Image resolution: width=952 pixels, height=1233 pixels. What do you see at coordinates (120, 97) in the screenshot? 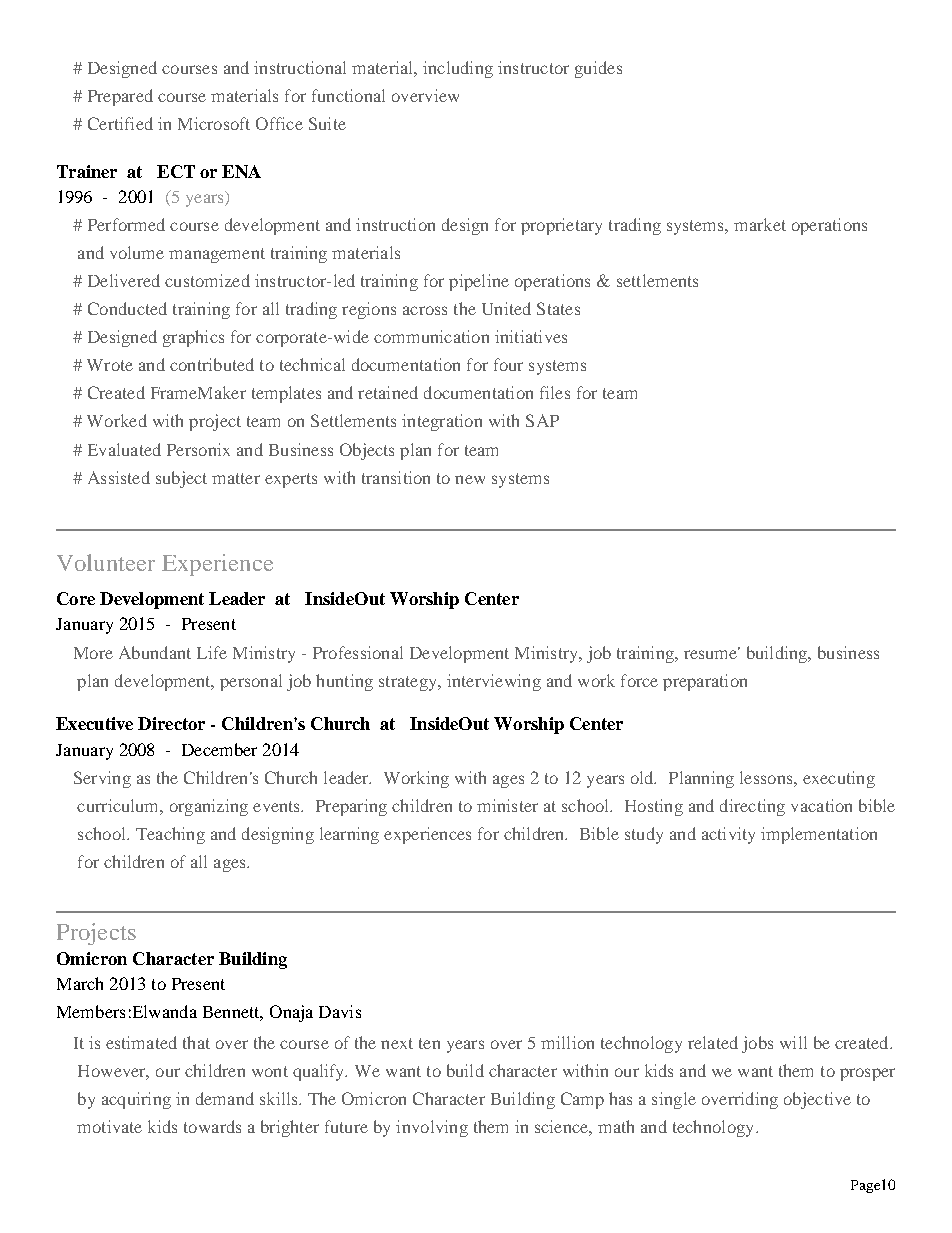
I see `Prepared` at bounding box center [120, 97].
